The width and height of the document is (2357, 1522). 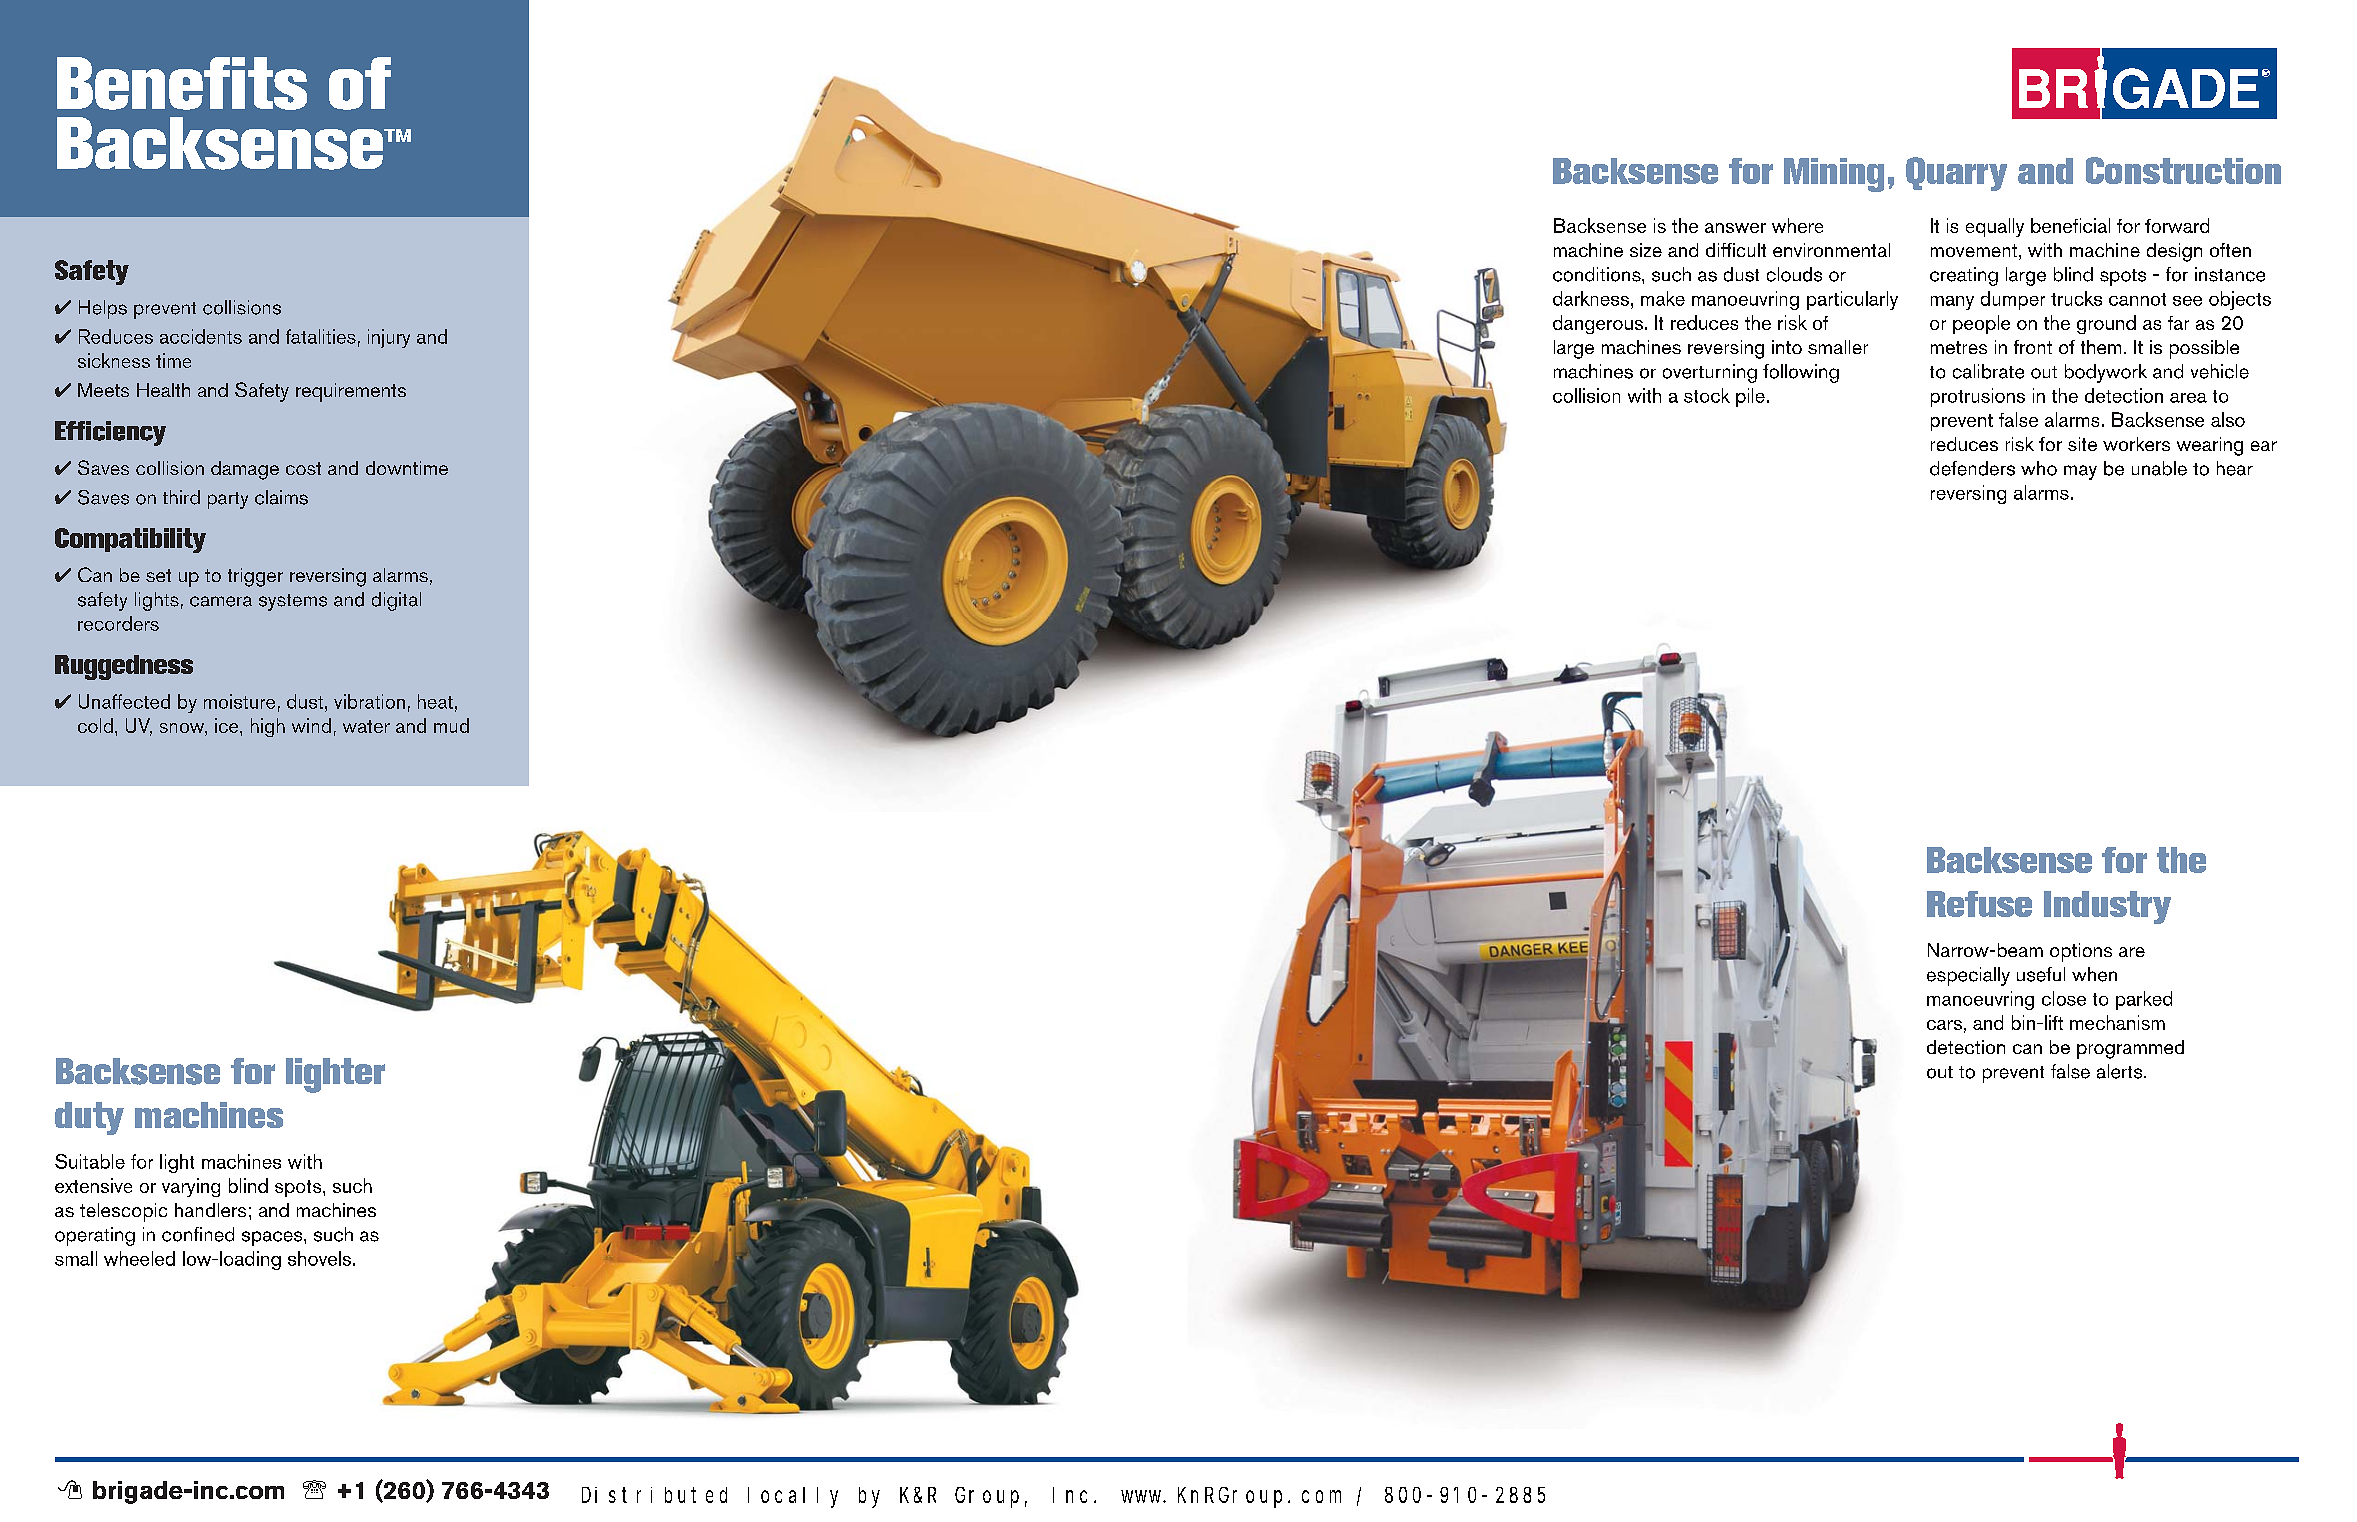 I want to click on mud, so click(x=451, y=725).
